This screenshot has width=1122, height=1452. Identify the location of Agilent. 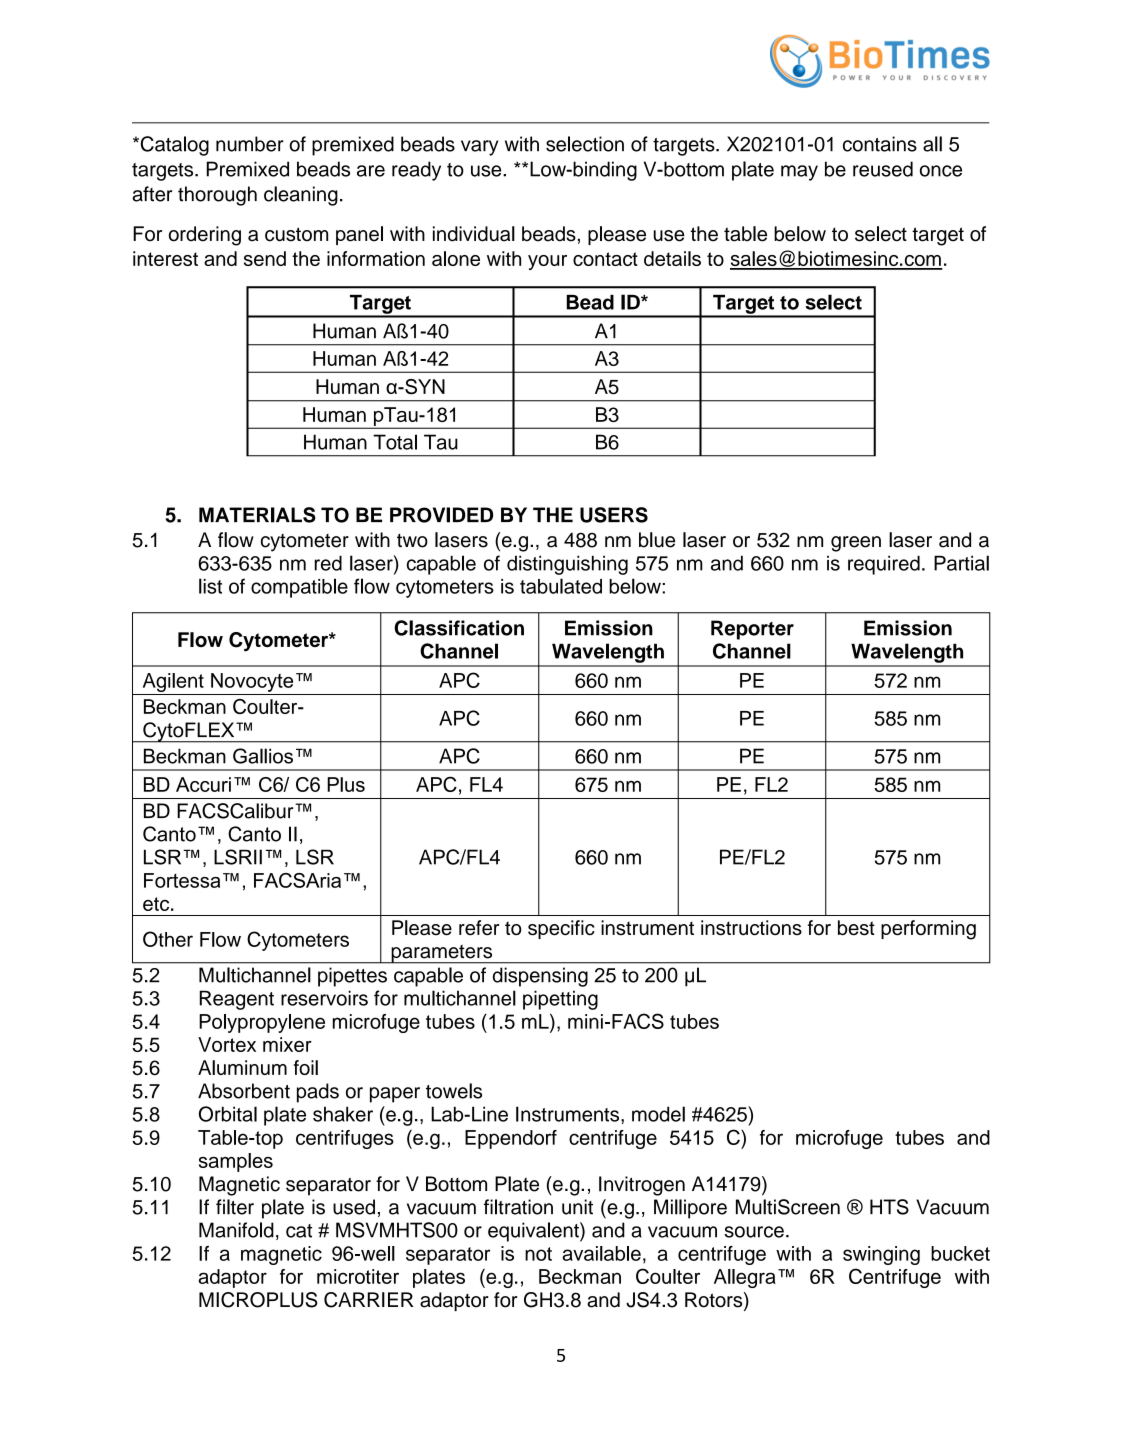
(173, 682).
